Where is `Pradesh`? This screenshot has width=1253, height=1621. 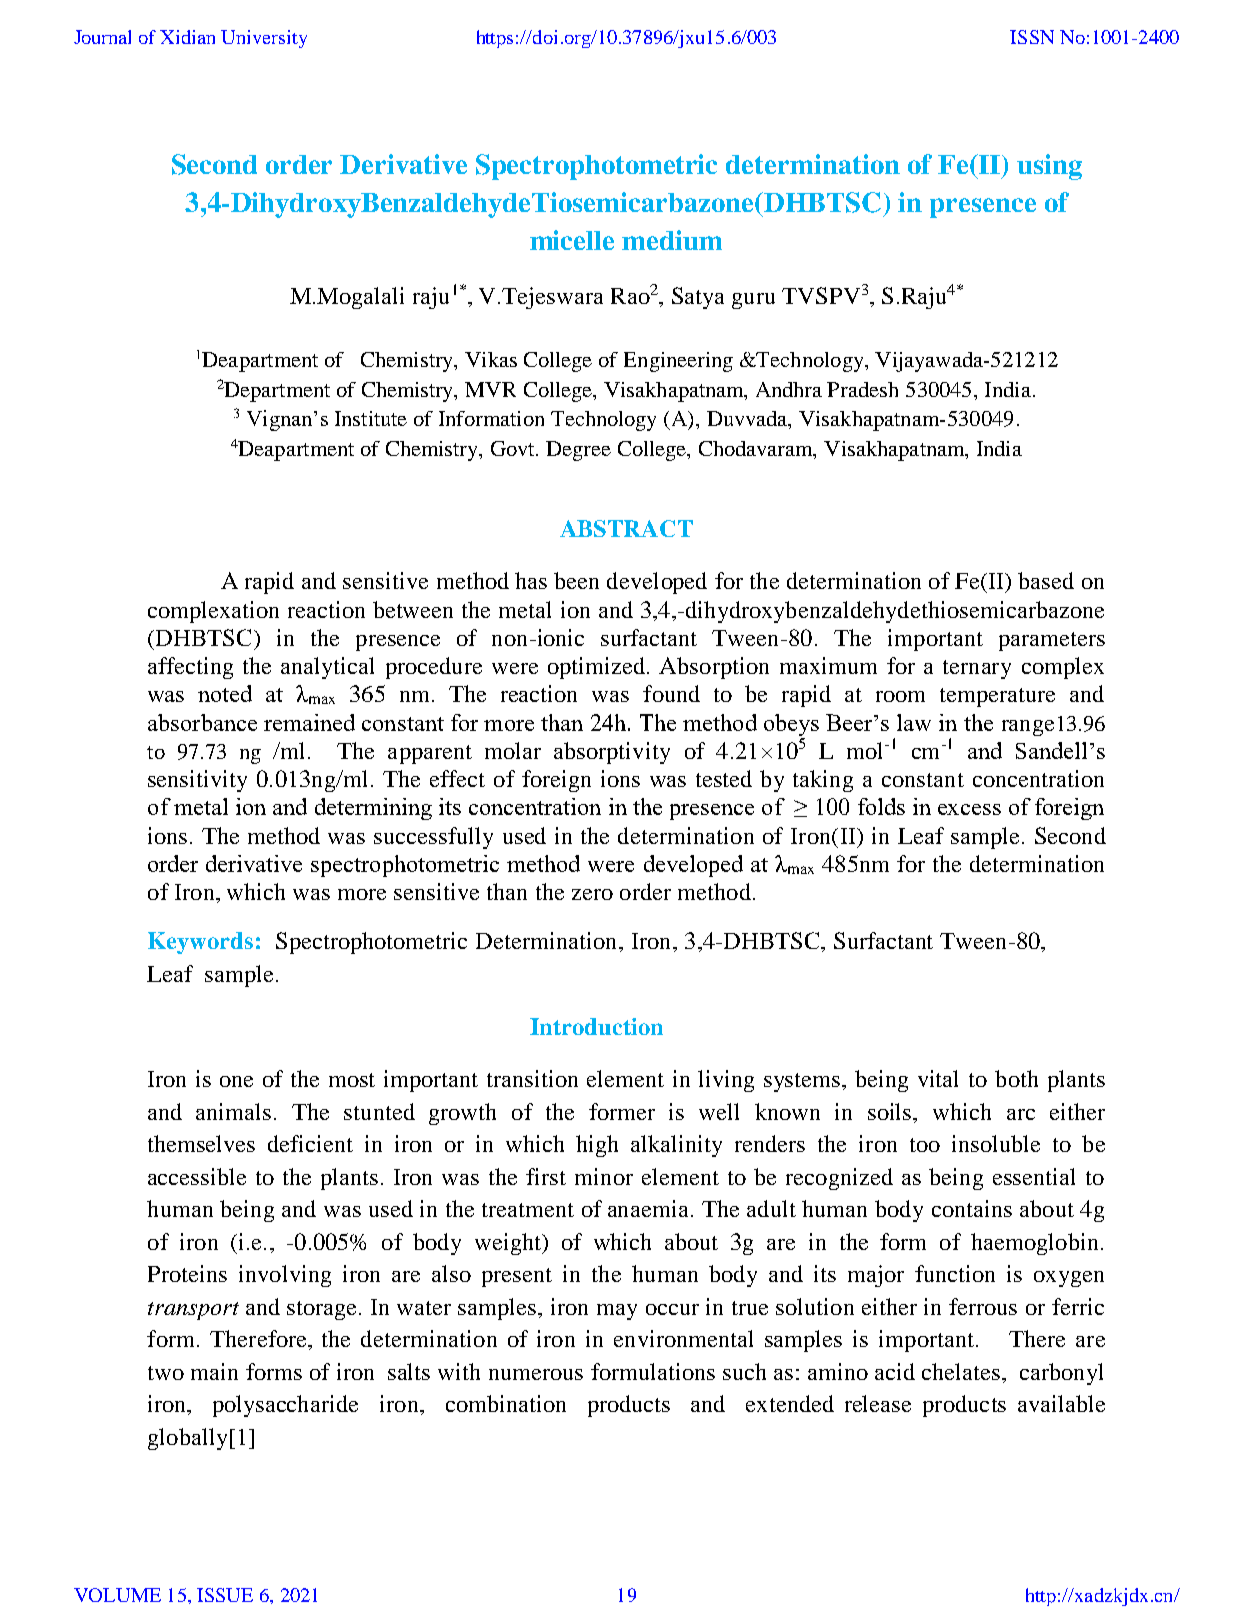
Pradesh is located at coordinates (862, 389).
